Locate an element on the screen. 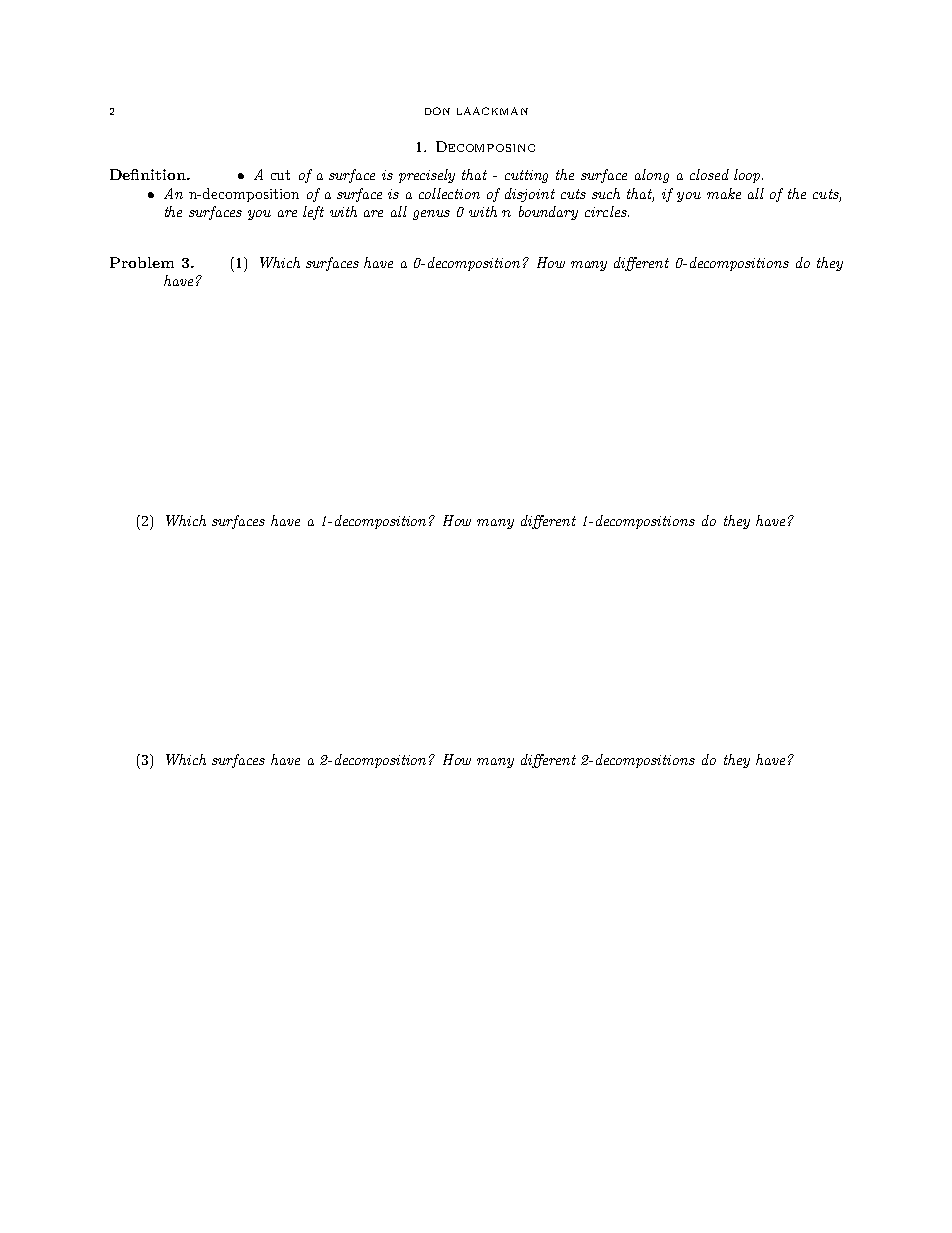  cutting is located at coordinates (526, 176).
